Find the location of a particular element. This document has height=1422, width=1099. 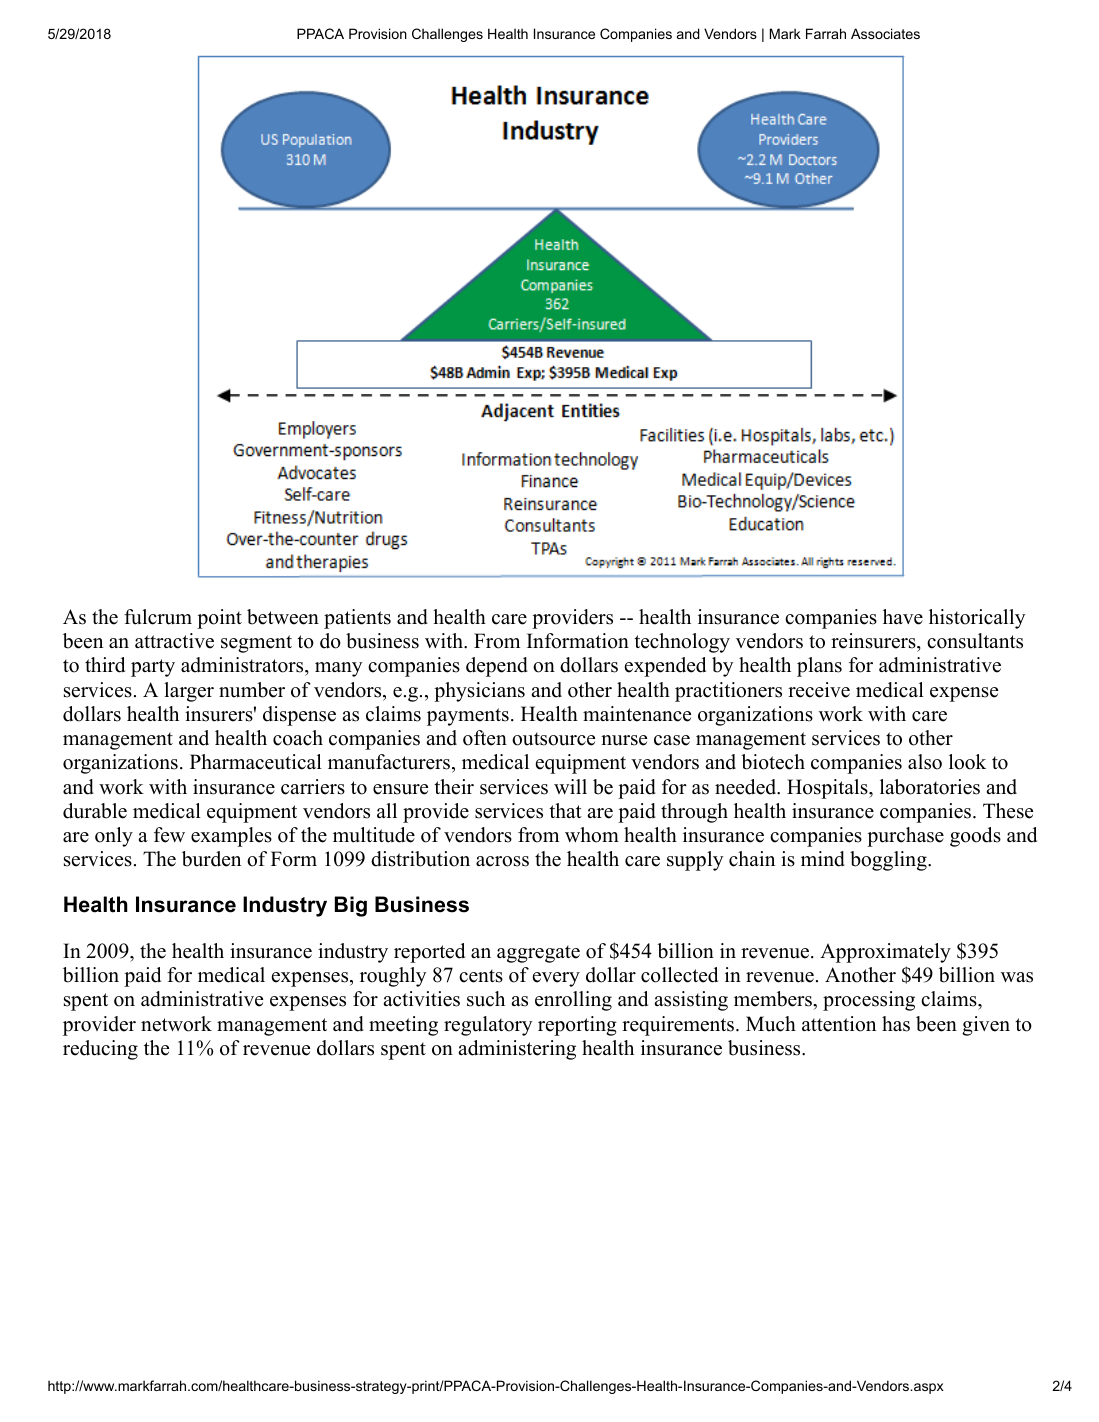

technology is located at coordinates (682, 643).
